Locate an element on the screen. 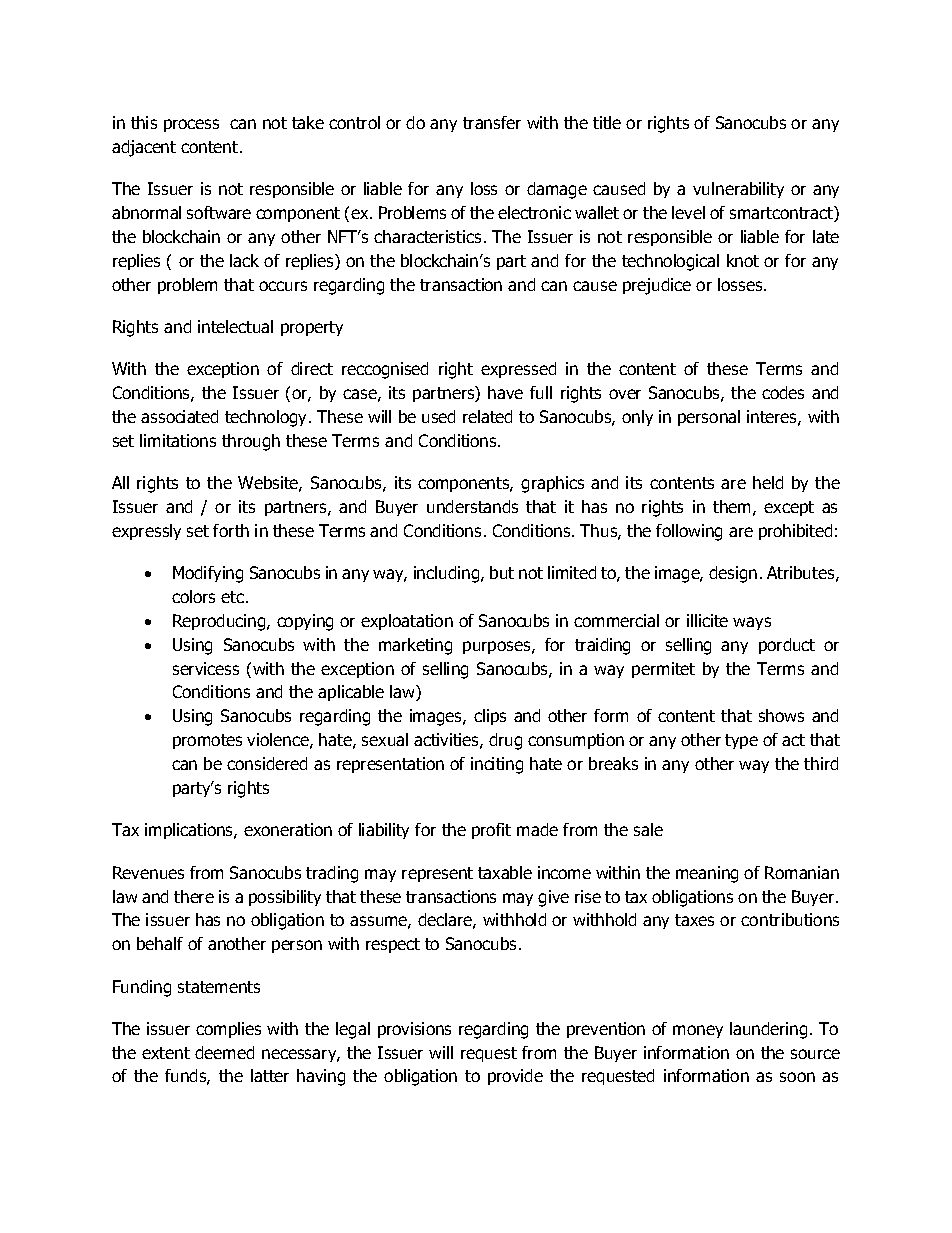 The height and width of the screenshot is (1233, 952). process is located at coordinates (191, 125).
